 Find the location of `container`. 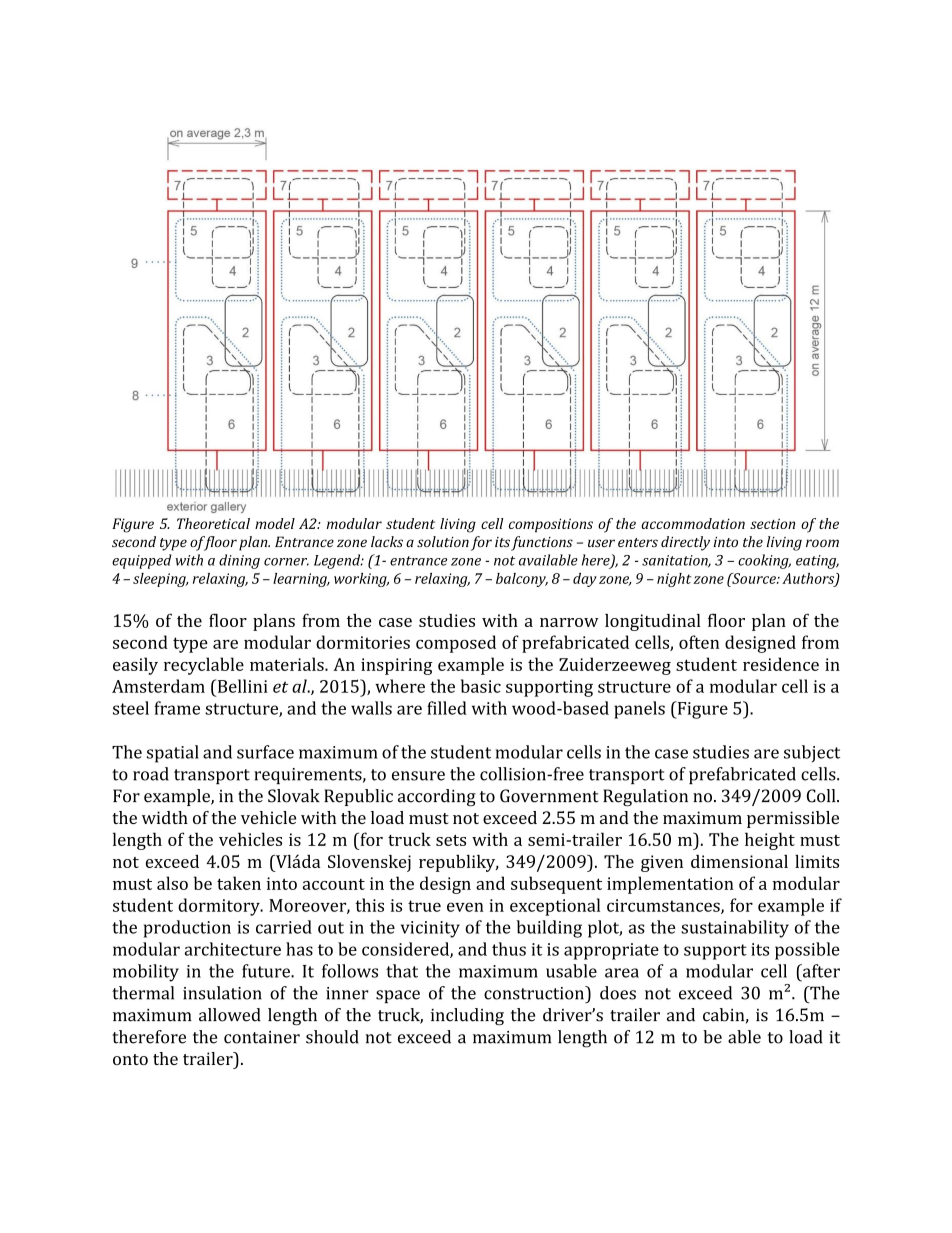

container is located at coordinates (262, 1037).
